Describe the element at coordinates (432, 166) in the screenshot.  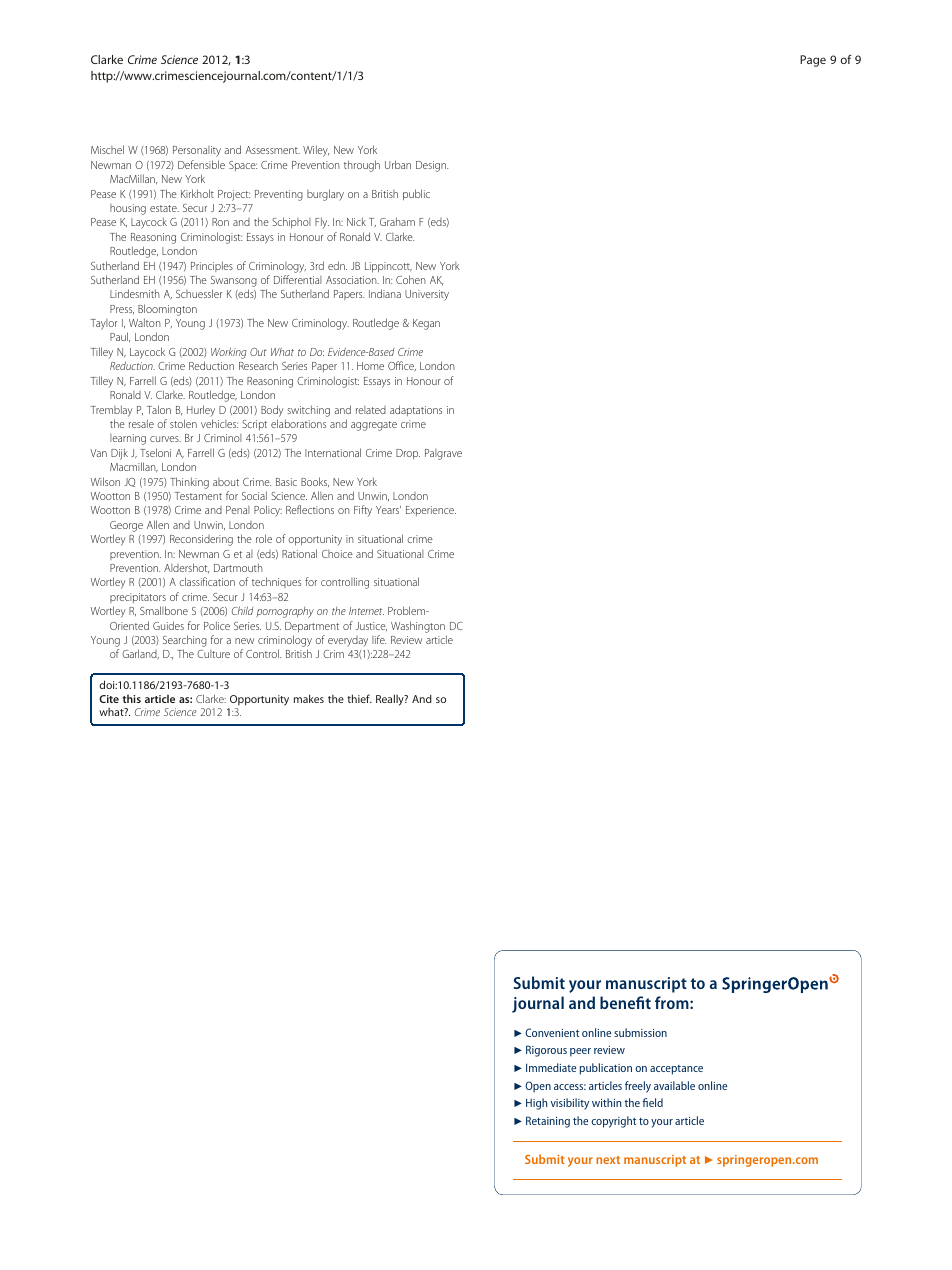
I see `Design` at that location.
